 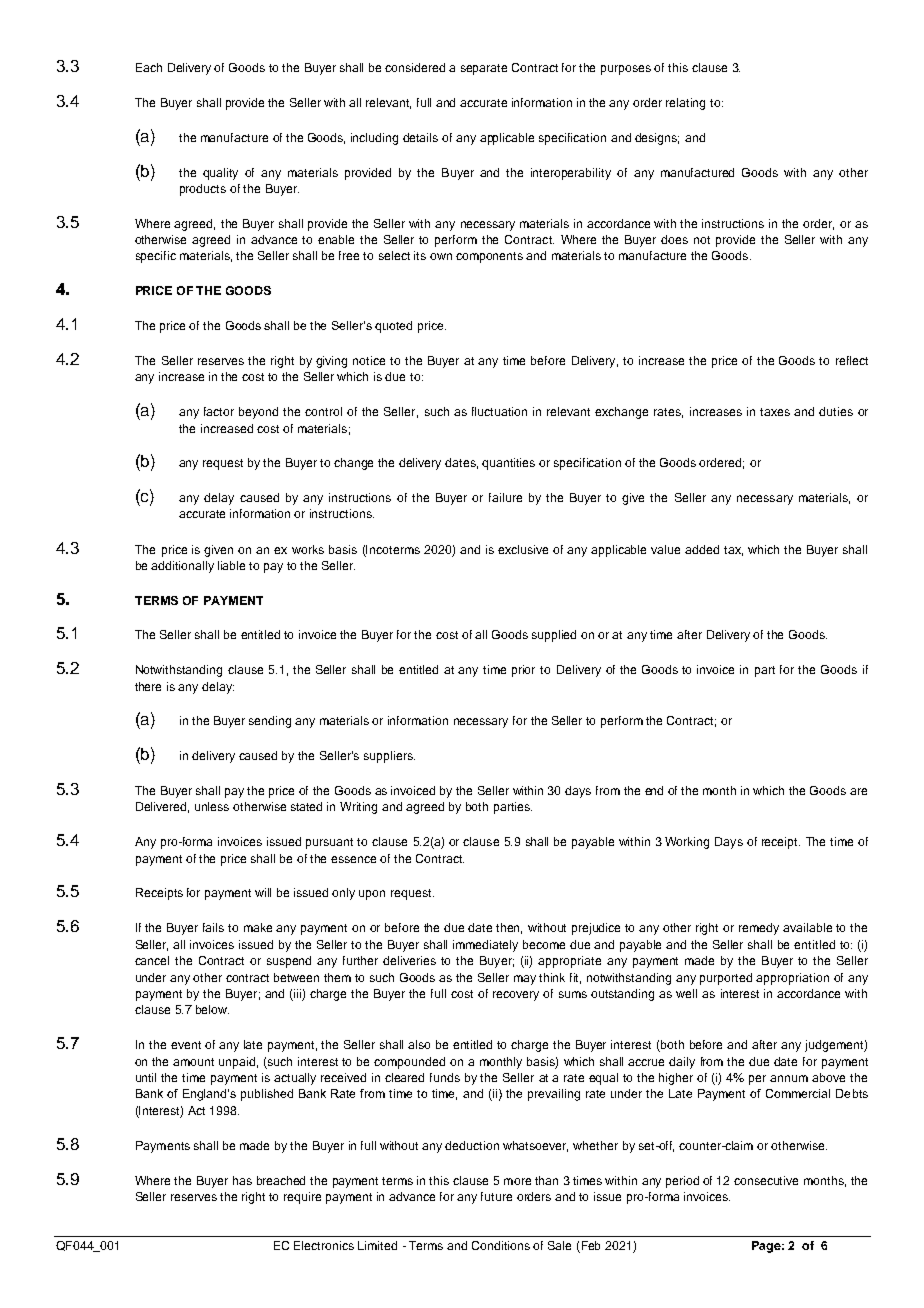 I want to click on prior, so click(x=523, y=671).
